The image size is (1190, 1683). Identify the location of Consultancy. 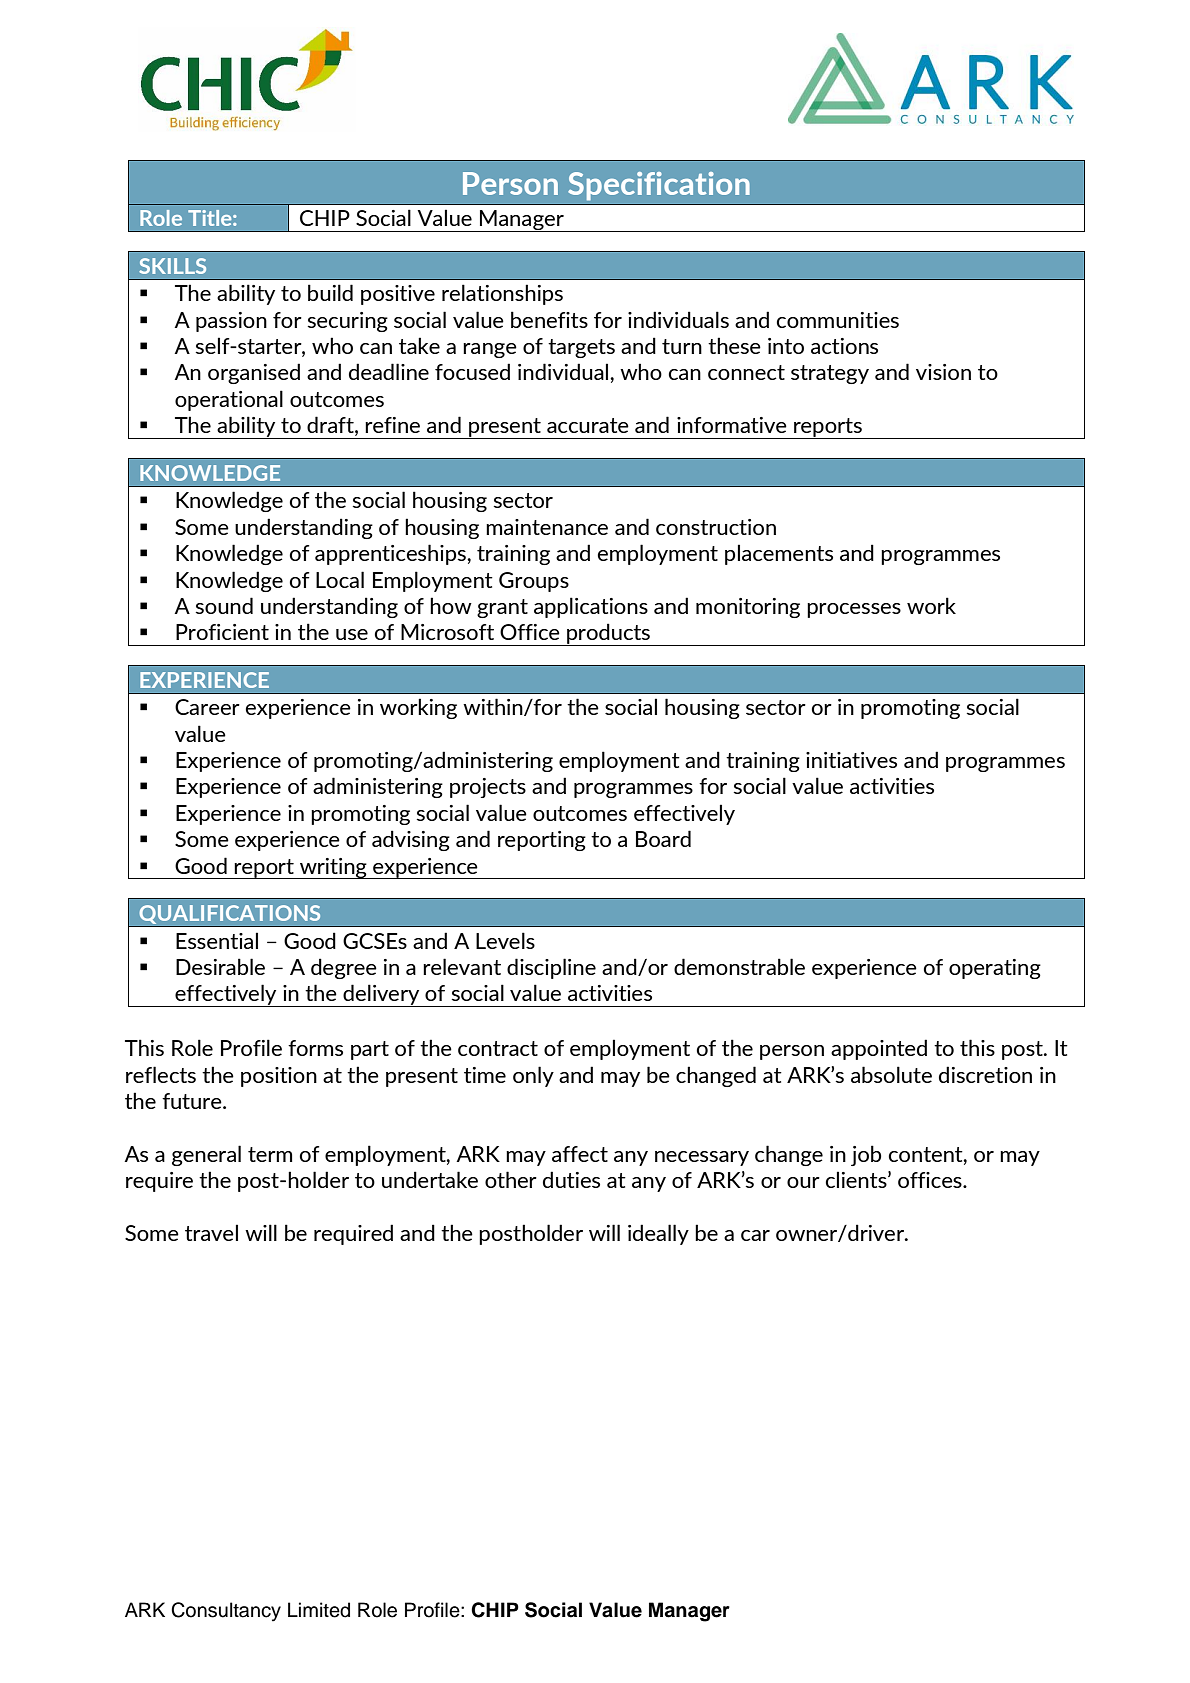
(226, 1612).
